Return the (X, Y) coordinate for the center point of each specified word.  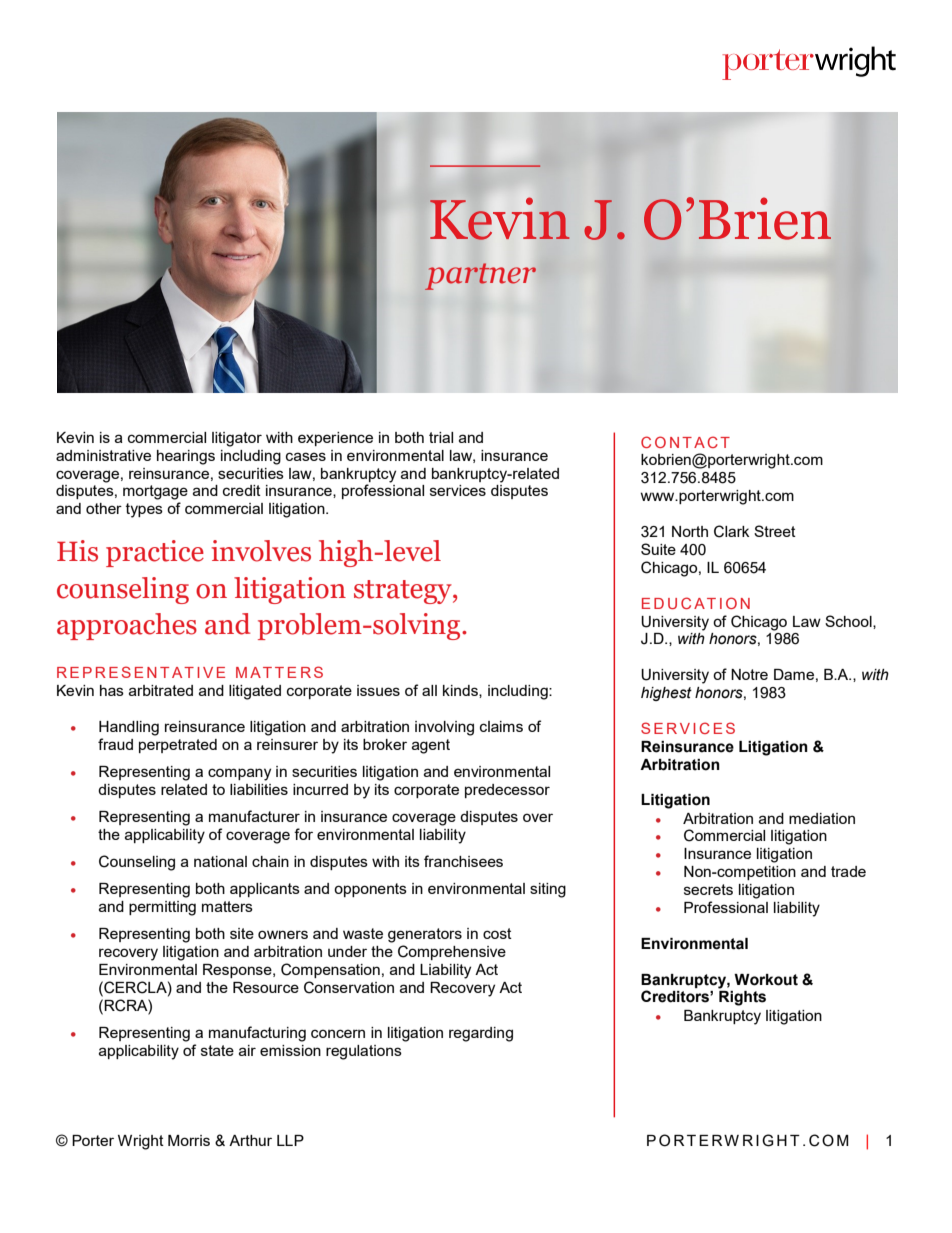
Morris (189, 1140)
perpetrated (178, 746)
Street (775, 531)
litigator (237, 439)
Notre (749, 674)
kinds (461, 691)
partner (480, 276)
